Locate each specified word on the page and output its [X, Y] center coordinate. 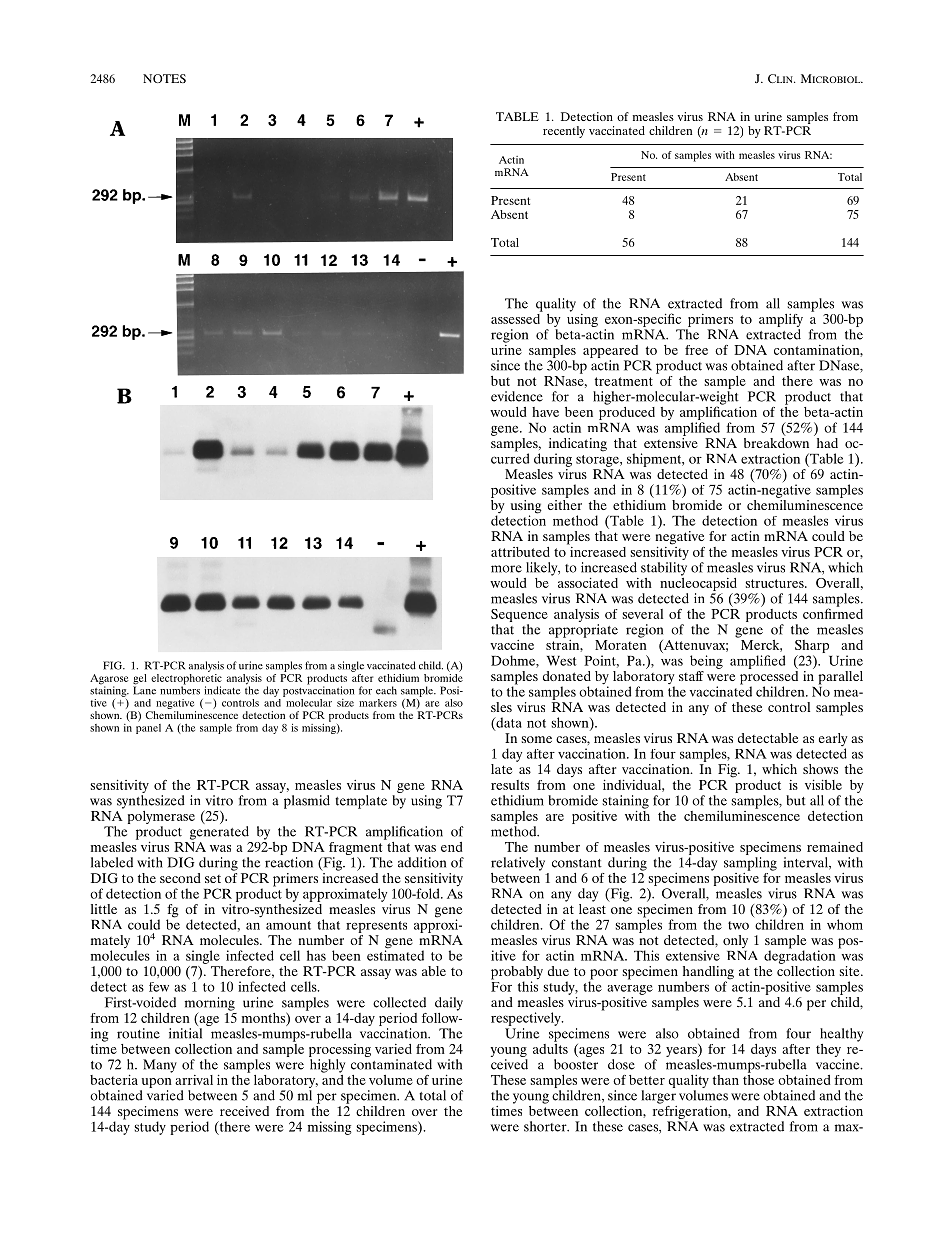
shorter [546, 1126]
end [452, 847]
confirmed [833, 612]
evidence [517, 396]
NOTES [164, 78]
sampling [750, 864]
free [696, 350]
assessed [517, 317]
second [180, 878]
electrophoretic [186, 679]
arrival [194, 1080]
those [758, 1078]
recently [564, 132]
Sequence [519, 617]
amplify [781, 320]
